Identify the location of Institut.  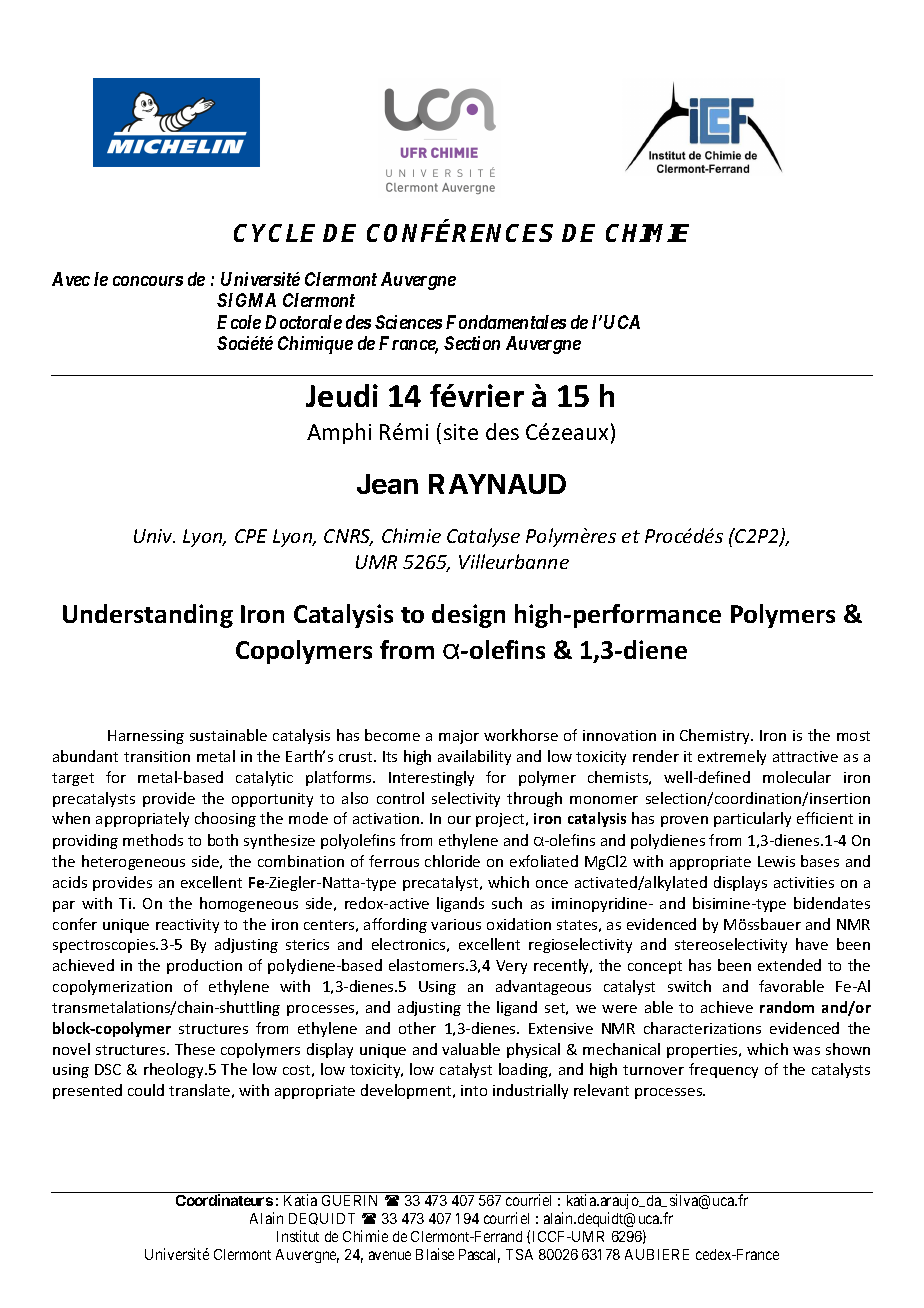
(298, 1236).
